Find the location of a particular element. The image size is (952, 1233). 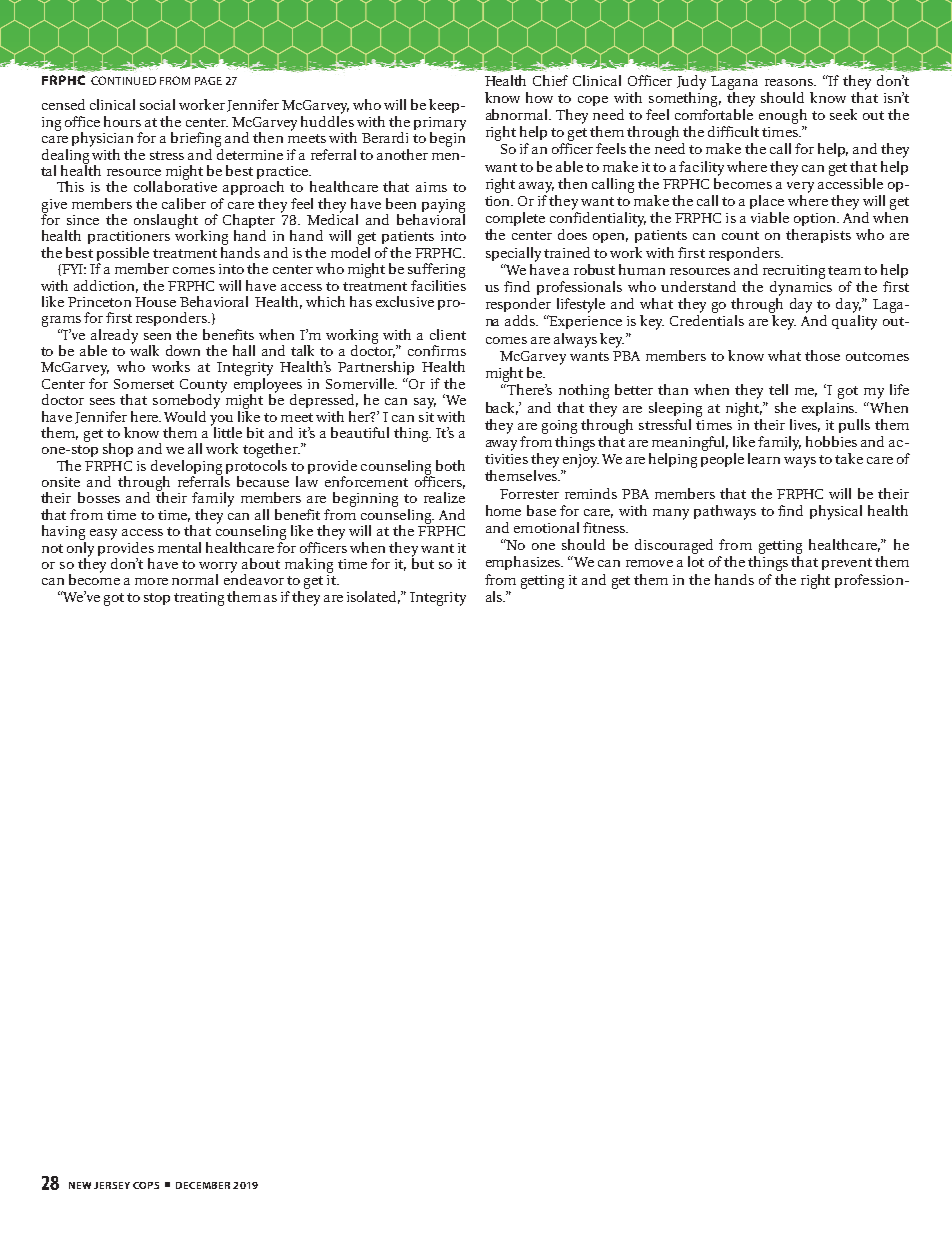

DECEMBER is located at coordinates (203, 1185).
